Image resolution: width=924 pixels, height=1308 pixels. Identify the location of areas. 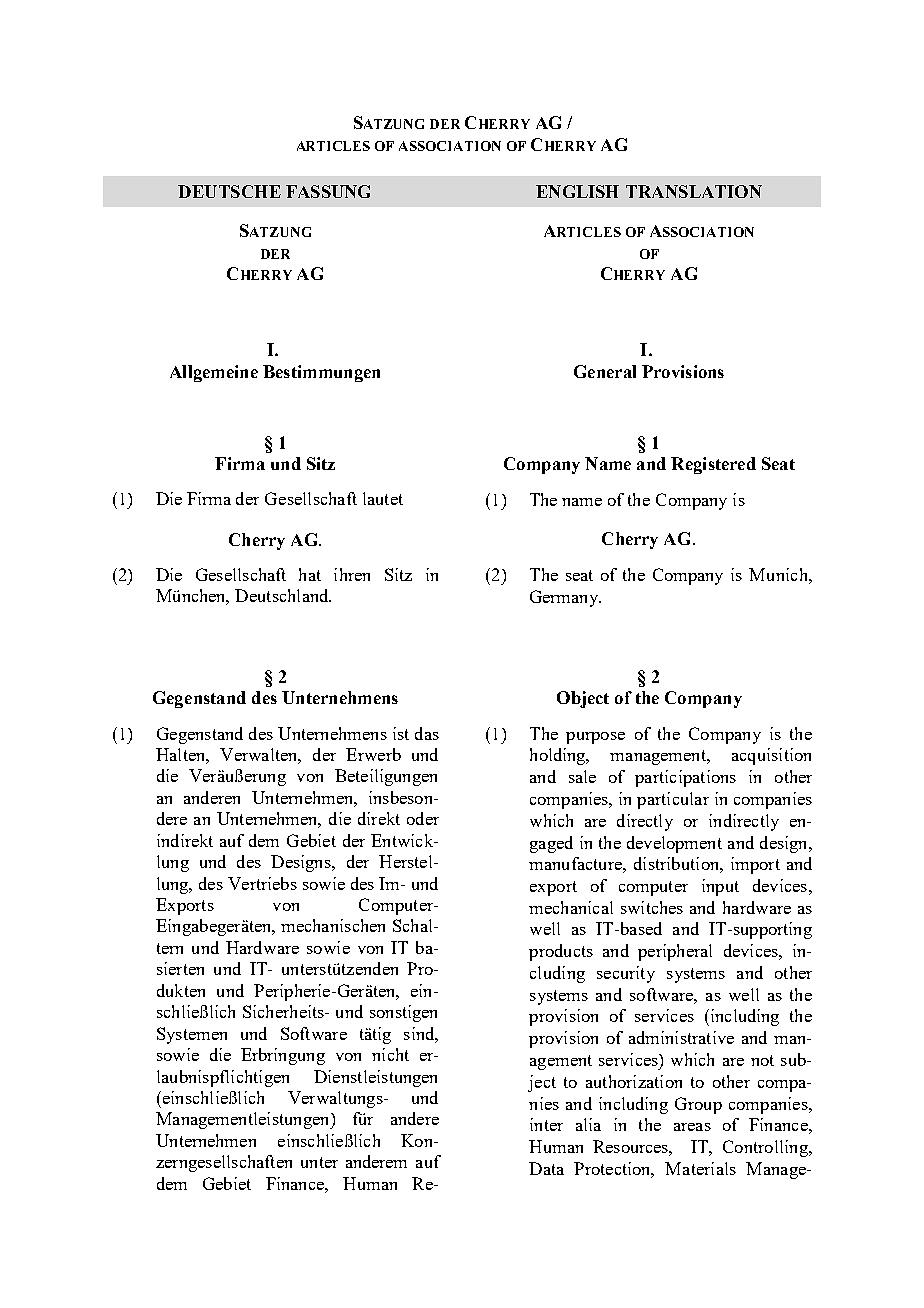
(692, 1127).
